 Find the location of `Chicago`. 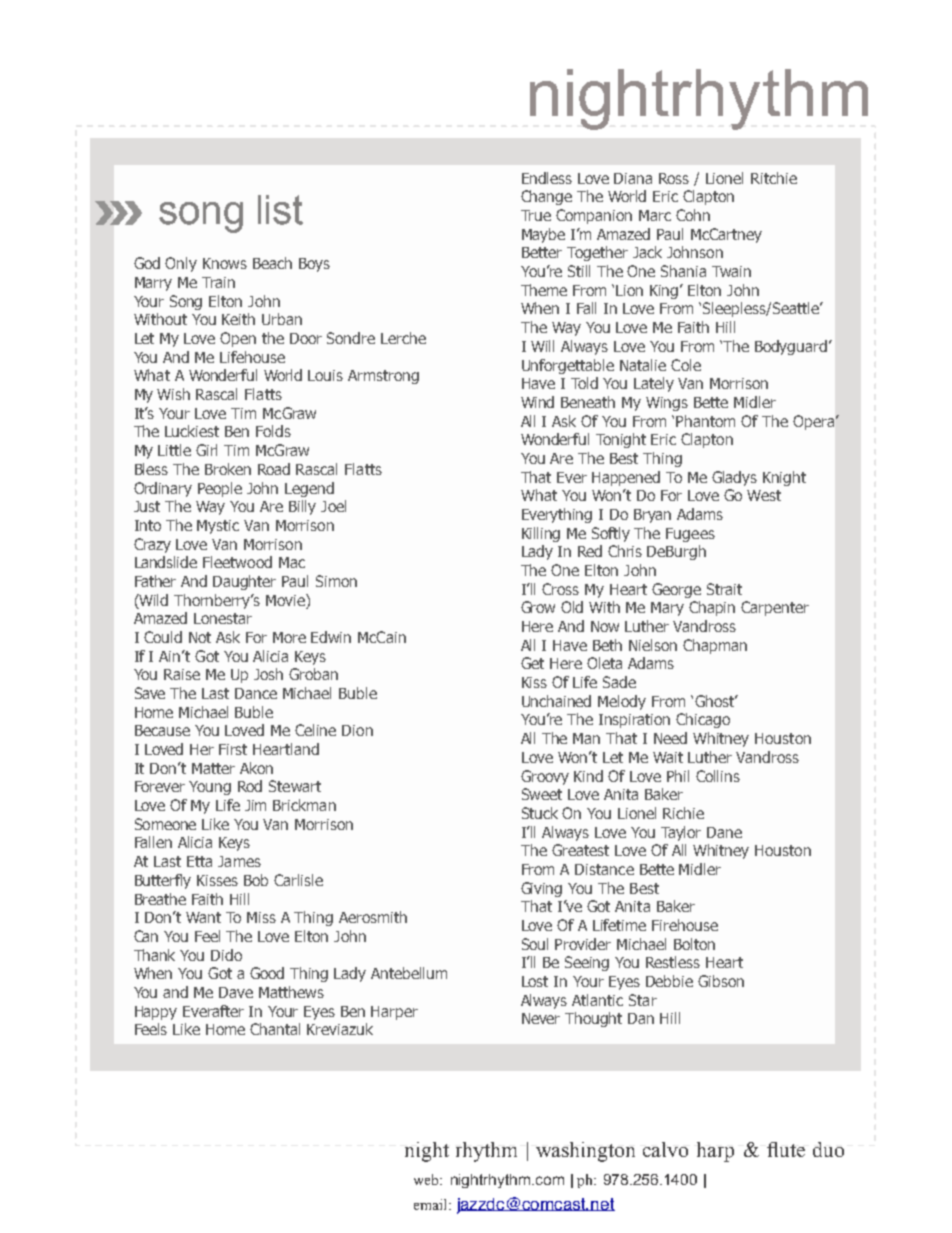

Chicago is located at coordinates (703, 720).
